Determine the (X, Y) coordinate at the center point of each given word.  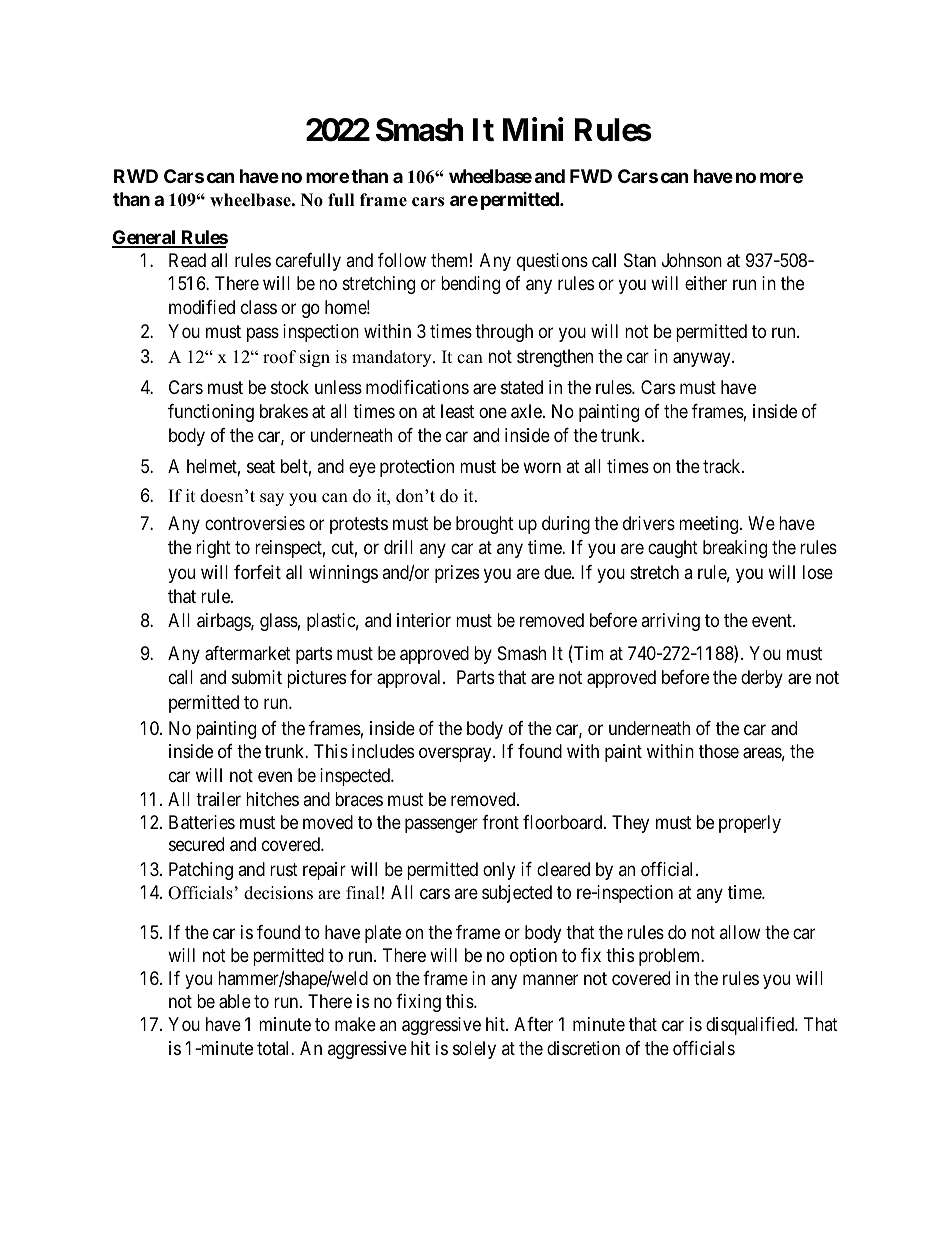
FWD (591, 176)
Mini (533, 129)
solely (474, 1050)
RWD (136, 176)
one (493, 412)
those (719, 751)
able (235, 1001)
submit (257, 677)
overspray (456, 755)
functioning (211, 413)
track (723, 466)
